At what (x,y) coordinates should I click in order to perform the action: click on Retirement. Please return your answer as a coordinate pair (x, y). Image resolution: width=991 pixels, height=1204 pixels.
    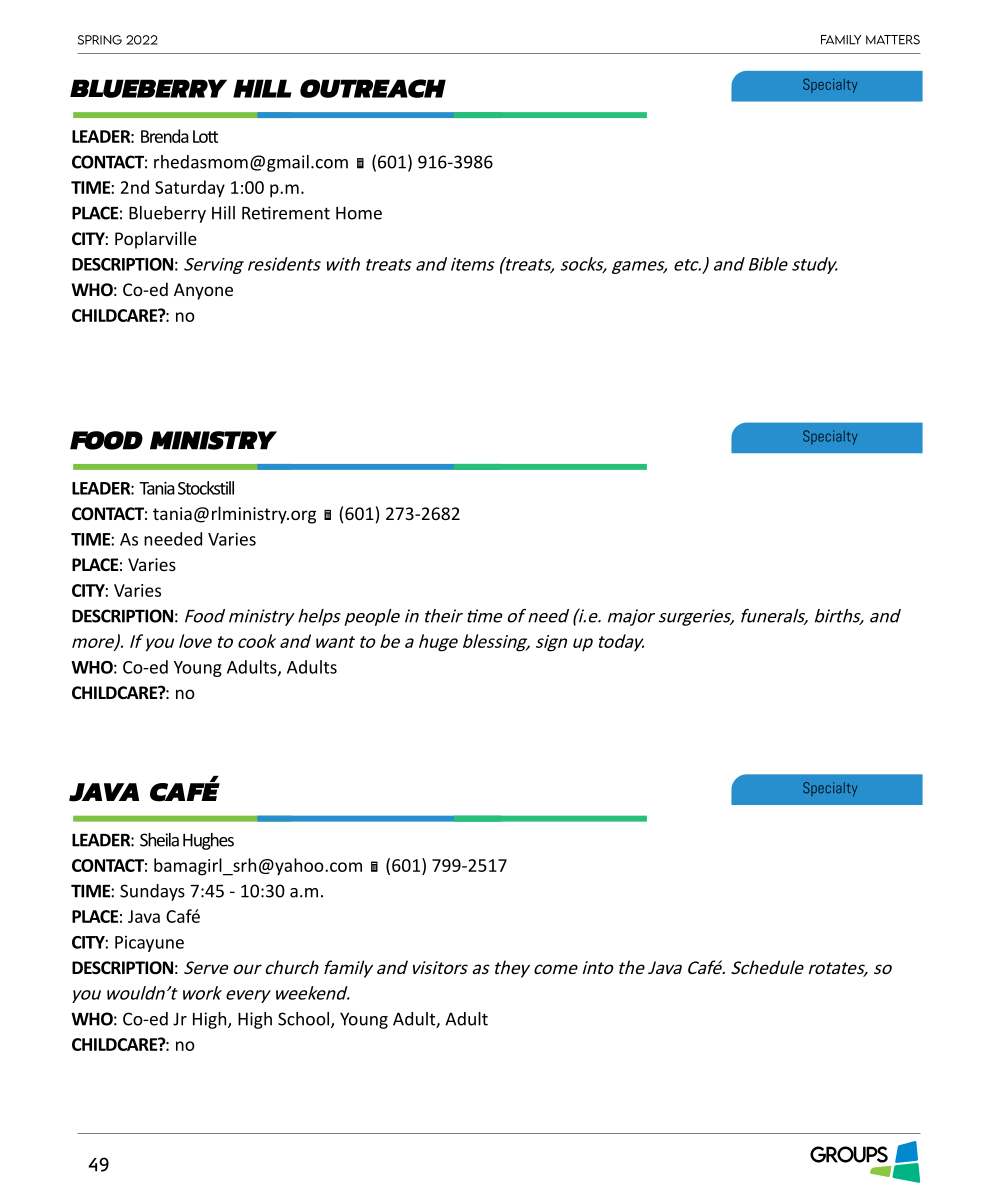
    Looking at the image, I should click on (286, 213).
